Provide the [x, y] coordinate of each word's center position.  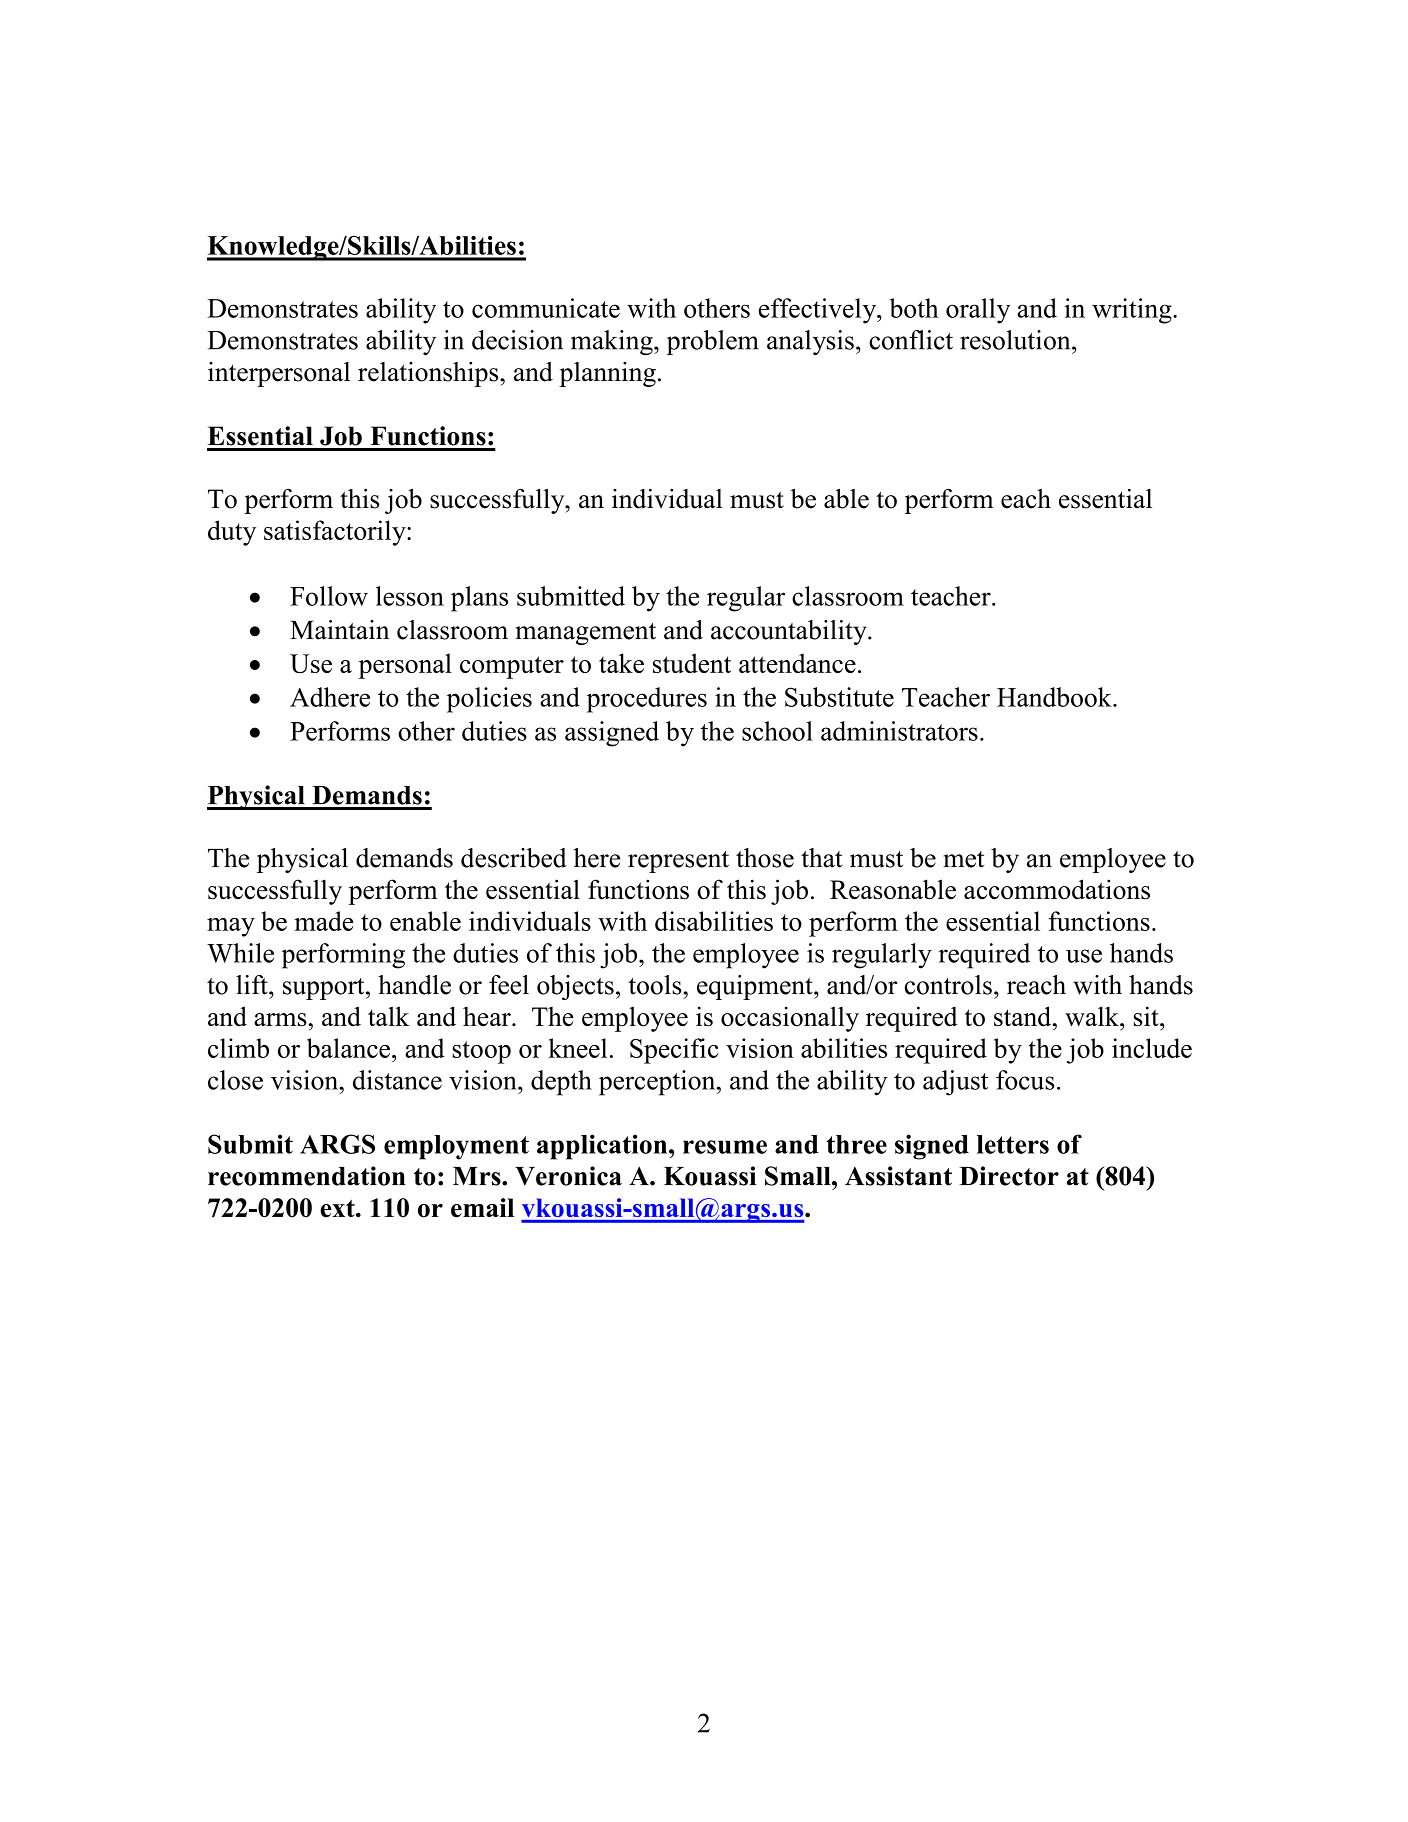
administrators [899, 731]
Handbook [1055, 697]
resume [725, 1147]
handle [414, 985]
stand [1024, 1016]
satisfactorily [336, 533]
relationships [429, 374]
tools [656, 985]
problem [713, 342]
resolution [1016, 340]
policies [489, 700]
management [586, 634]
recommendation [306, 1176]
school [777, 731]
